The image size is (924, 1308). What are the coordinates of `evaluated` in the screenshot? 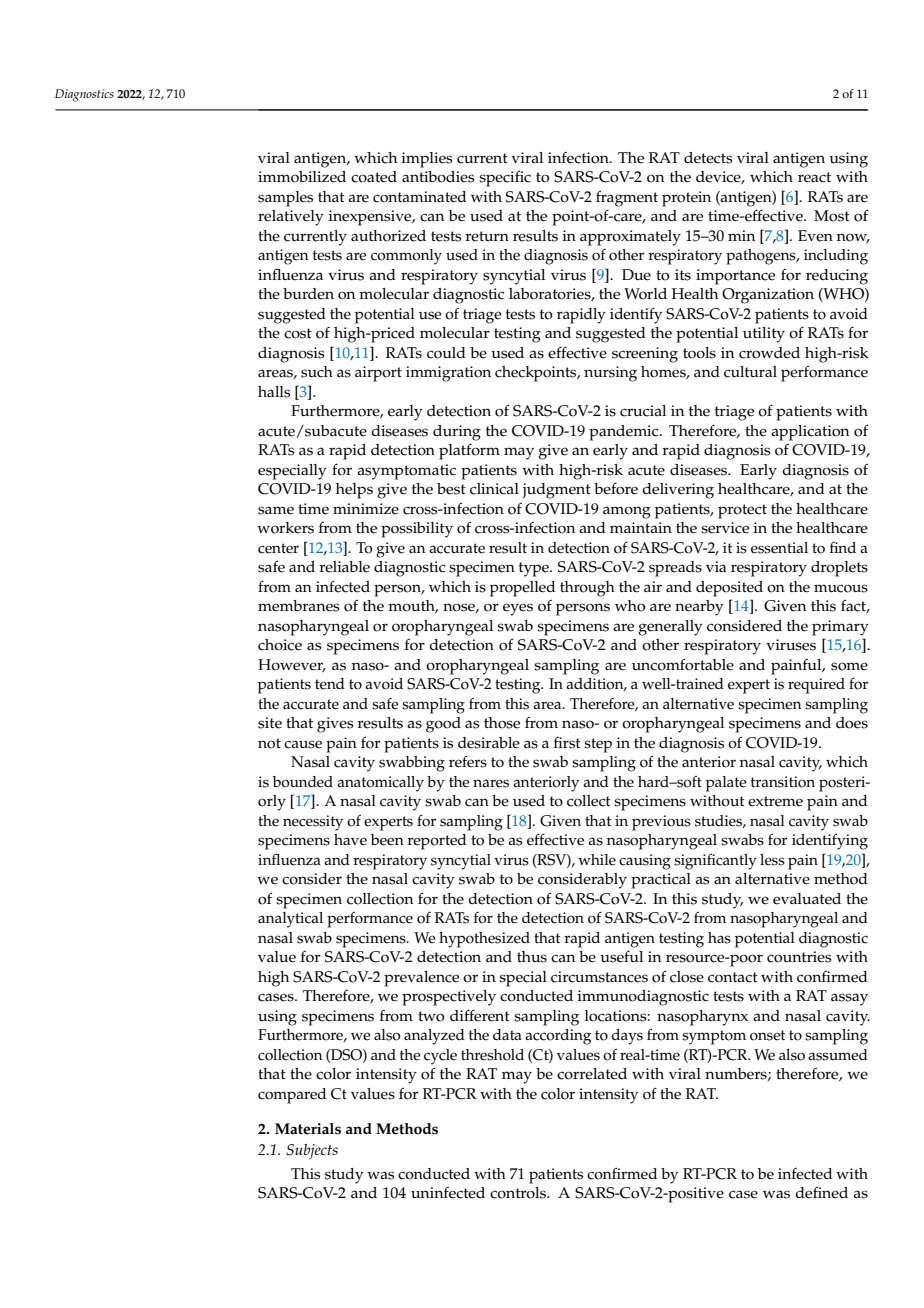 It's located at (807, 899).
